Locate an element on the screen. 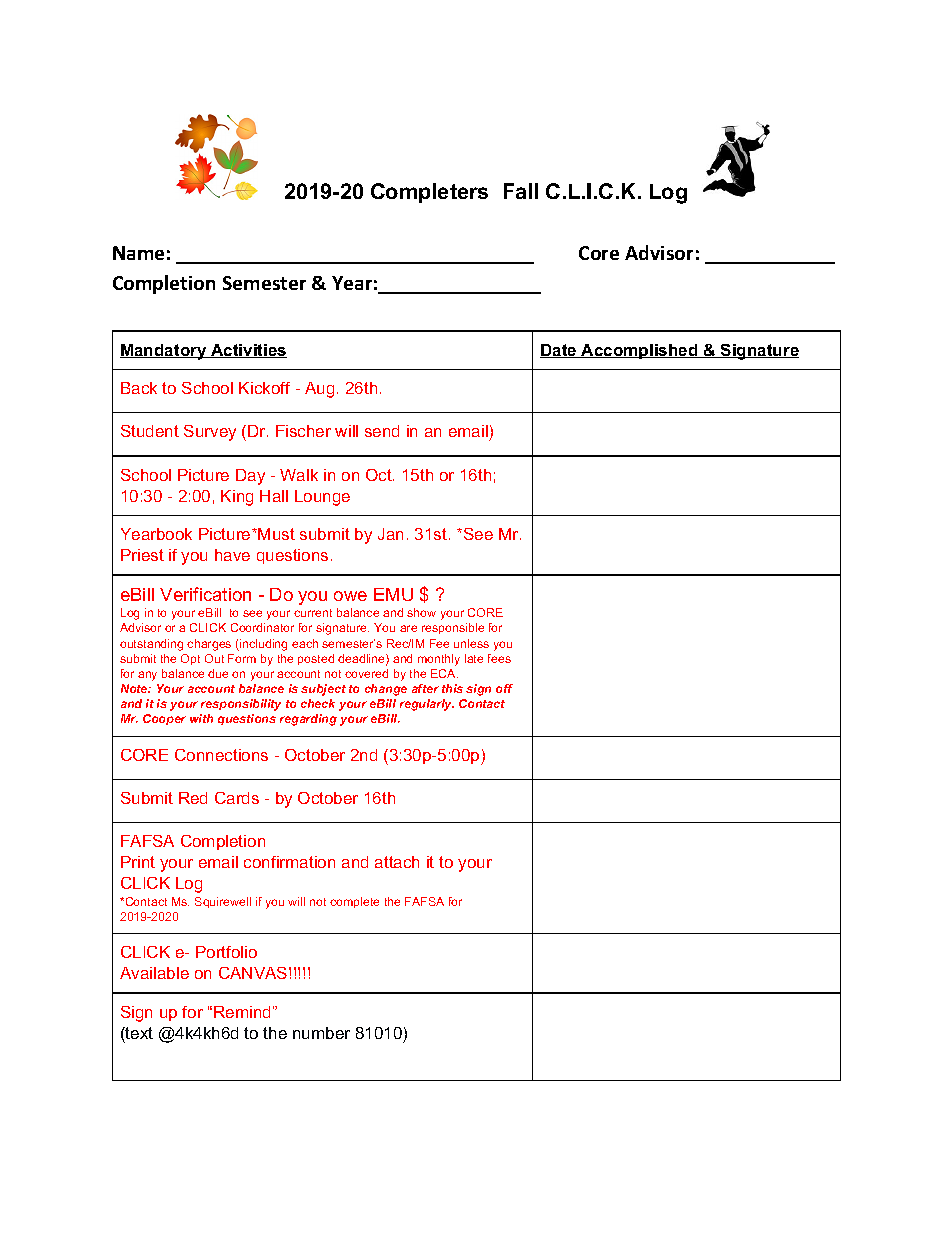  Connections is located at coordinates (221, 755).
